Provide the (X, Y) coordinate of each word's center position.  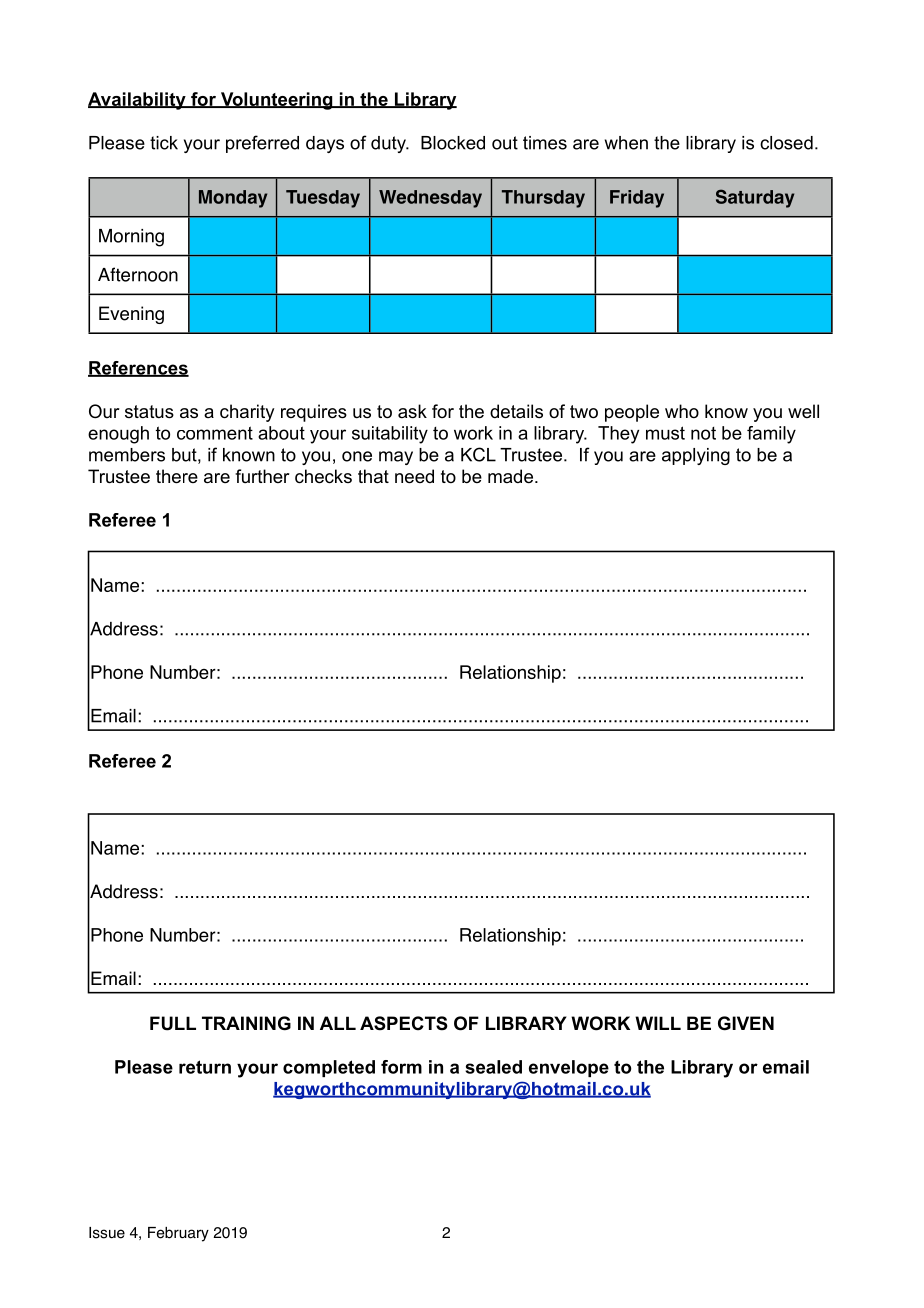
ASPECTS (404, 1023)
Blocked (453, 143)
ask (412, 411)
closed (786, 143)
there (177, 476)
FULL (173, 1023)
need (414, 476)
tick (164, 143)
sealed (493, 1067)
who (682, 411)
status (149, 412)
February (178, 1234)
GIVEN (746, 1023)
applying (696, 456)
